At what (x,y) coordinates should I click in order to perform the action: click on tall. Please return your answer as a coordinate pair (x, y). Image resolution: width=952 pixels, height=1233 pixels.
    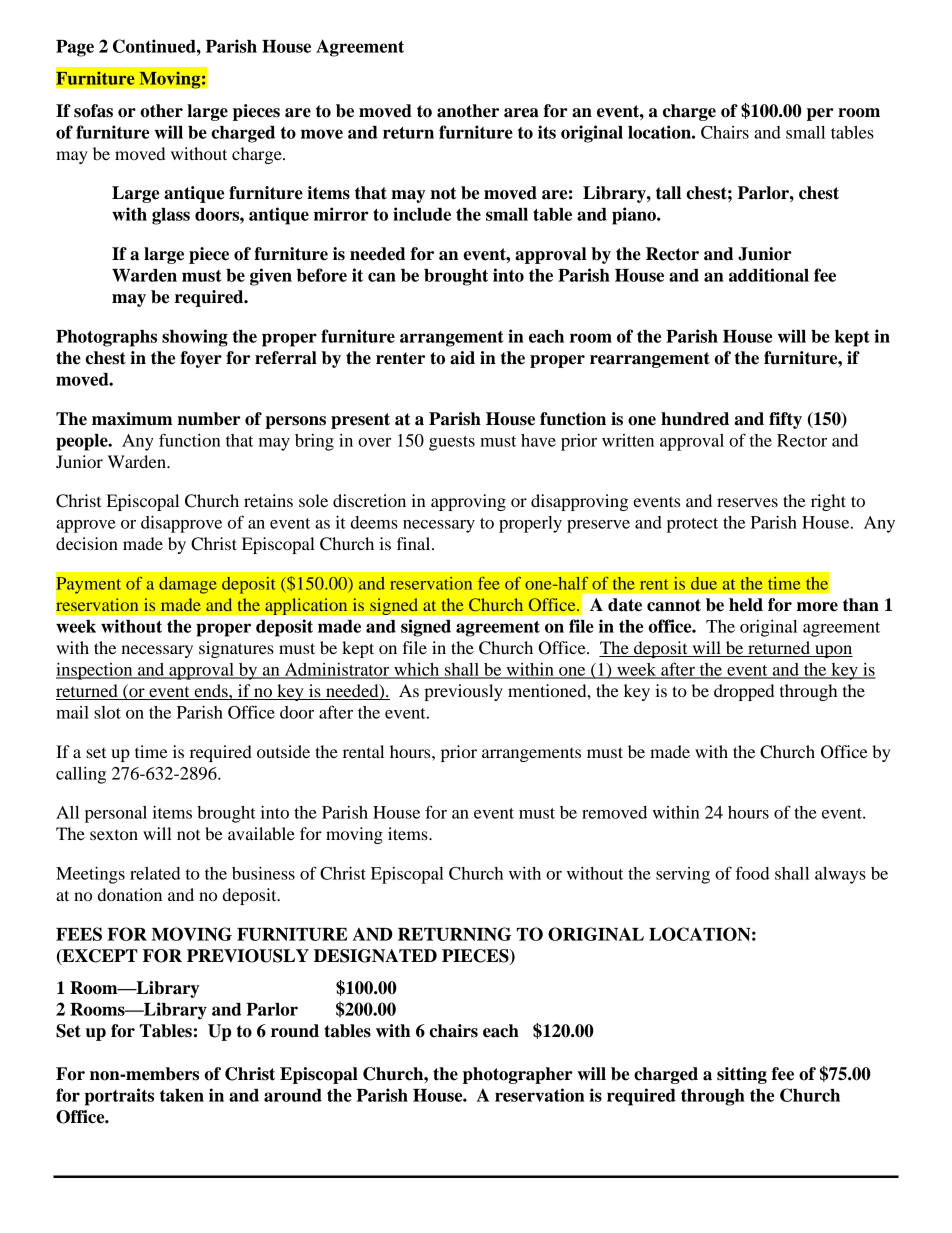
    Looking at the image, I should click on (668, 193).
